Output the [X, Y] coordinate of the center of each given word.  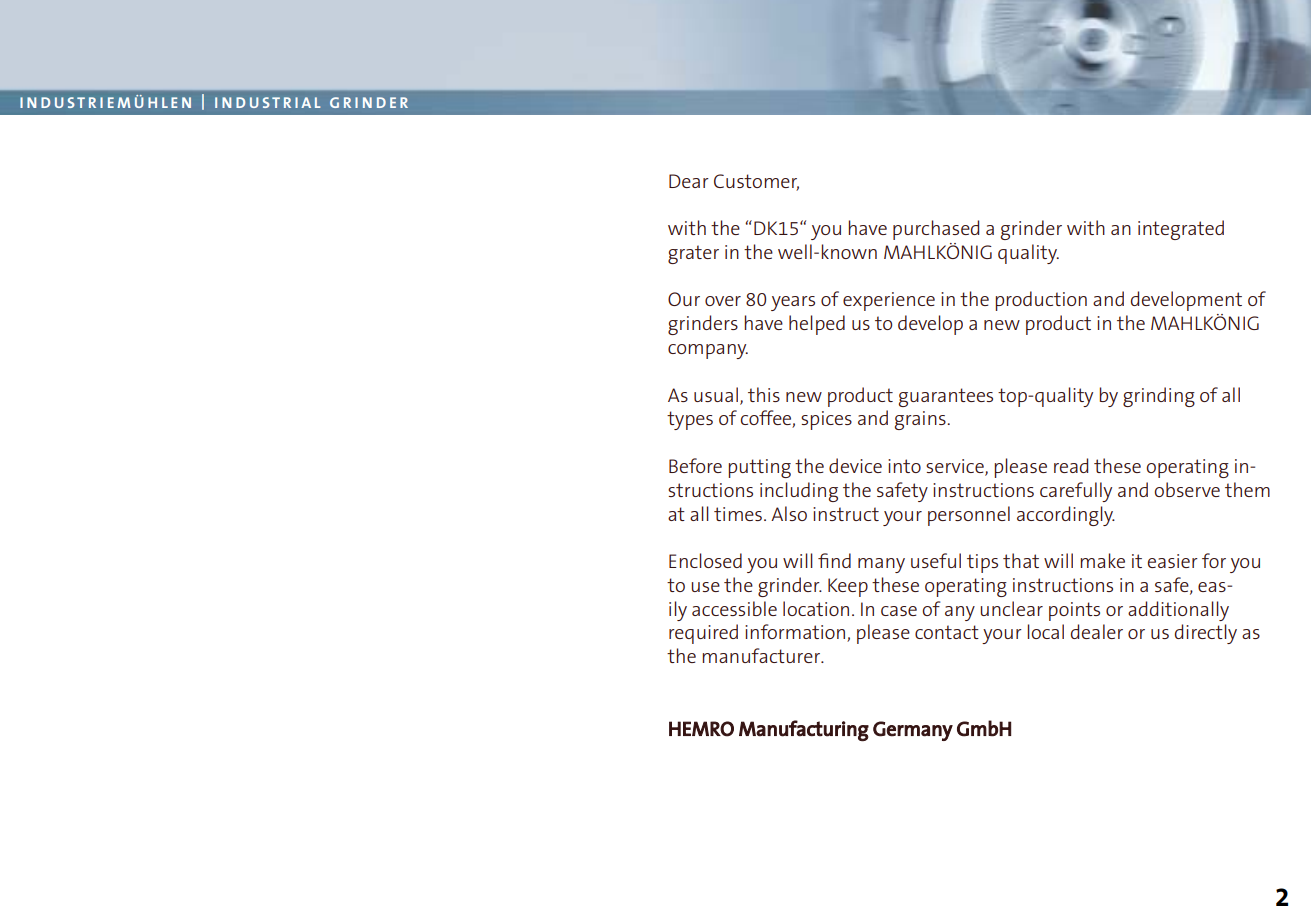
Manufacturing [804, 730]
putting [759, 468]
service [956, 467]
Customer [756, 182]
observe [1187, 489]
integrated [1181, 230]
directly [1206, 634]
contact [947, 632]
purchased [936, 230]
